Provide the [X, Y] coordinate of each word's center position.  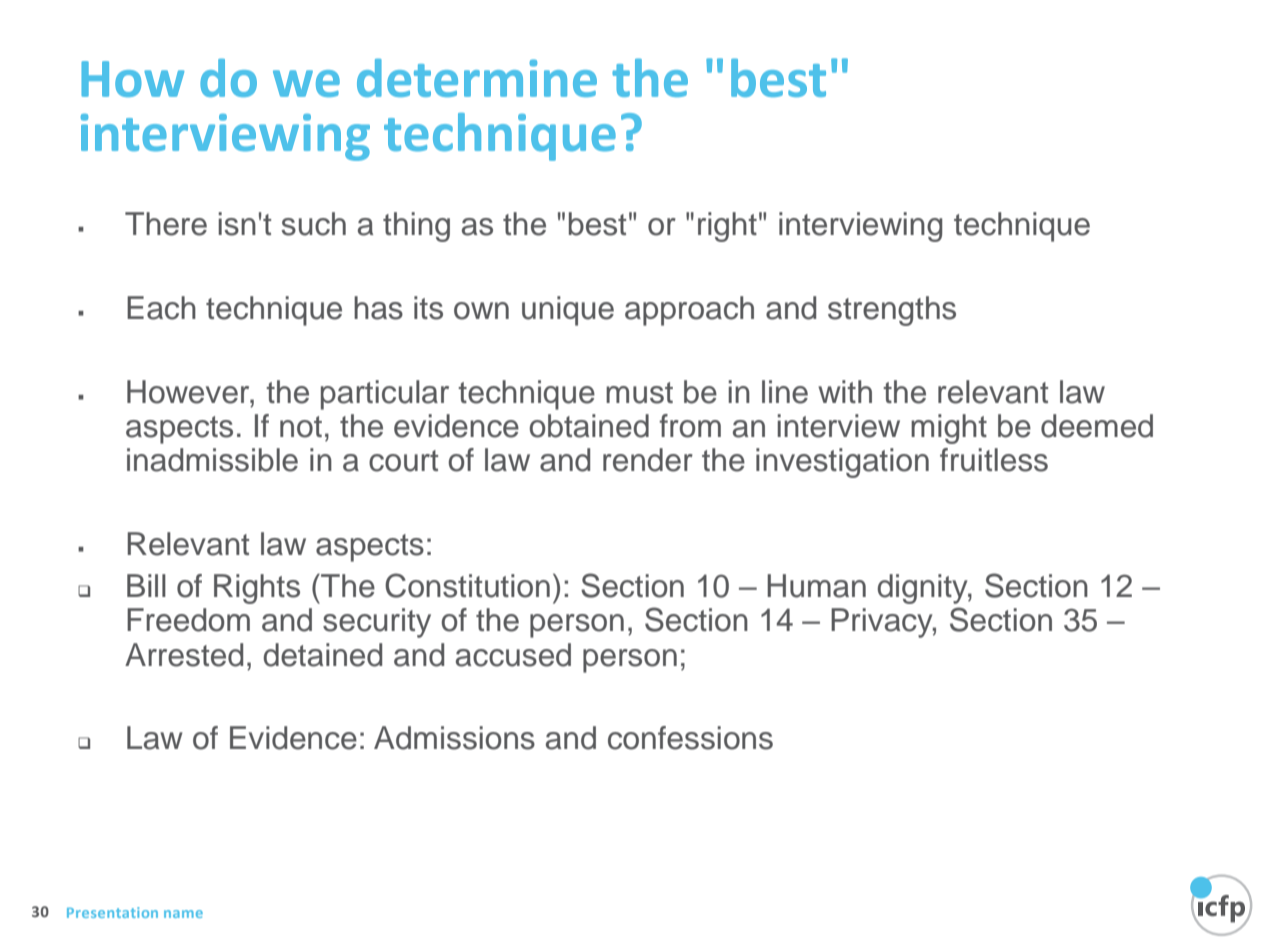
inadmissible [212, 460]
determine [477, 78]
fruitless [994, 460]
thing [416, 227]
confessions [690, 738]
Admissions [454, 738]
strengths [892, 311]
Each [161, 308]
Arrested [184, 655]
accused [513, 655]
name [183, 914]
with [845, 391]
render [648, 460]
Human [816, 586]
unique [568, 311]
